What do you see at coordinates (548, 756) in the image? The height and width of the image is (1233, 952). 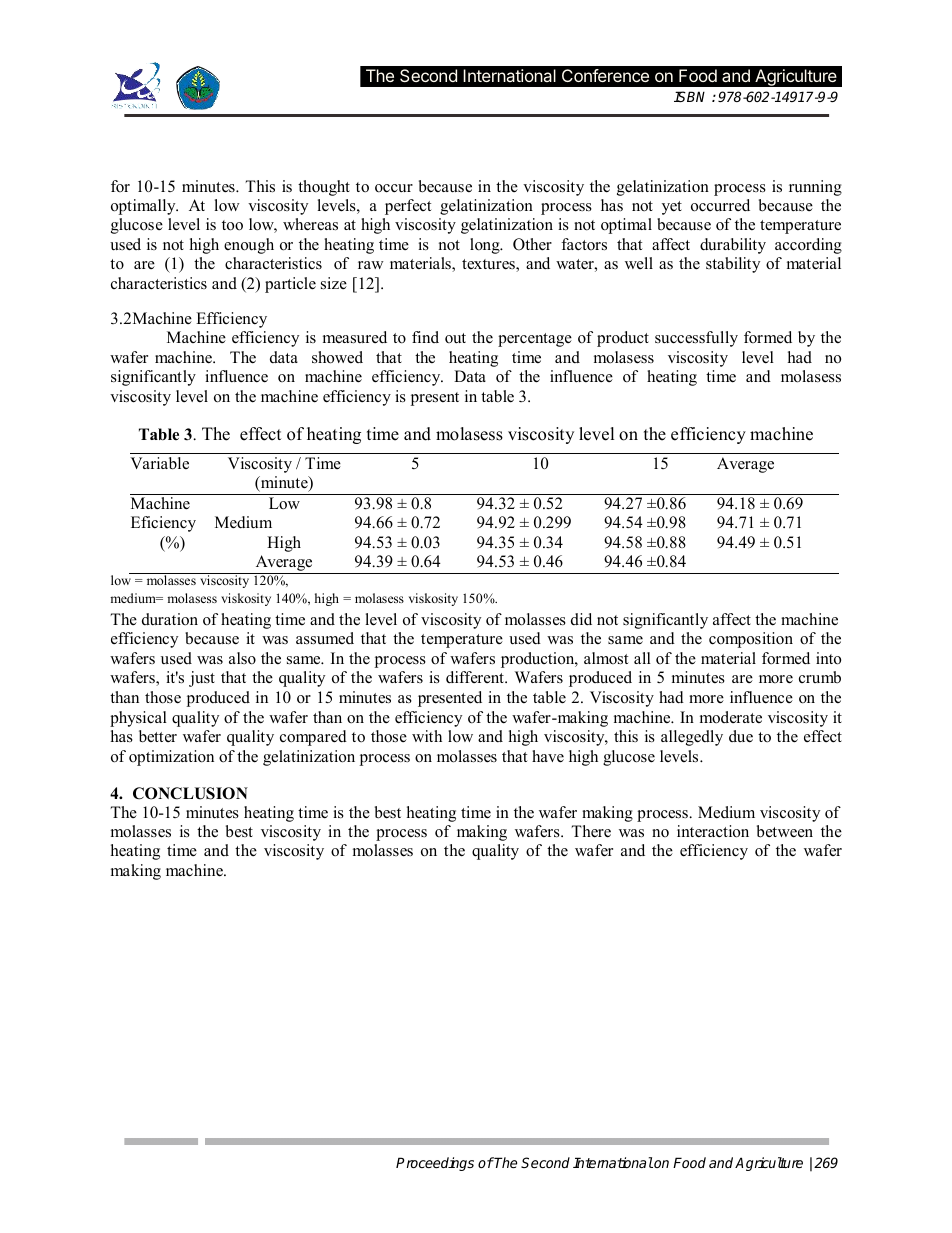 I see `have` at bounding box center [548, 756].
